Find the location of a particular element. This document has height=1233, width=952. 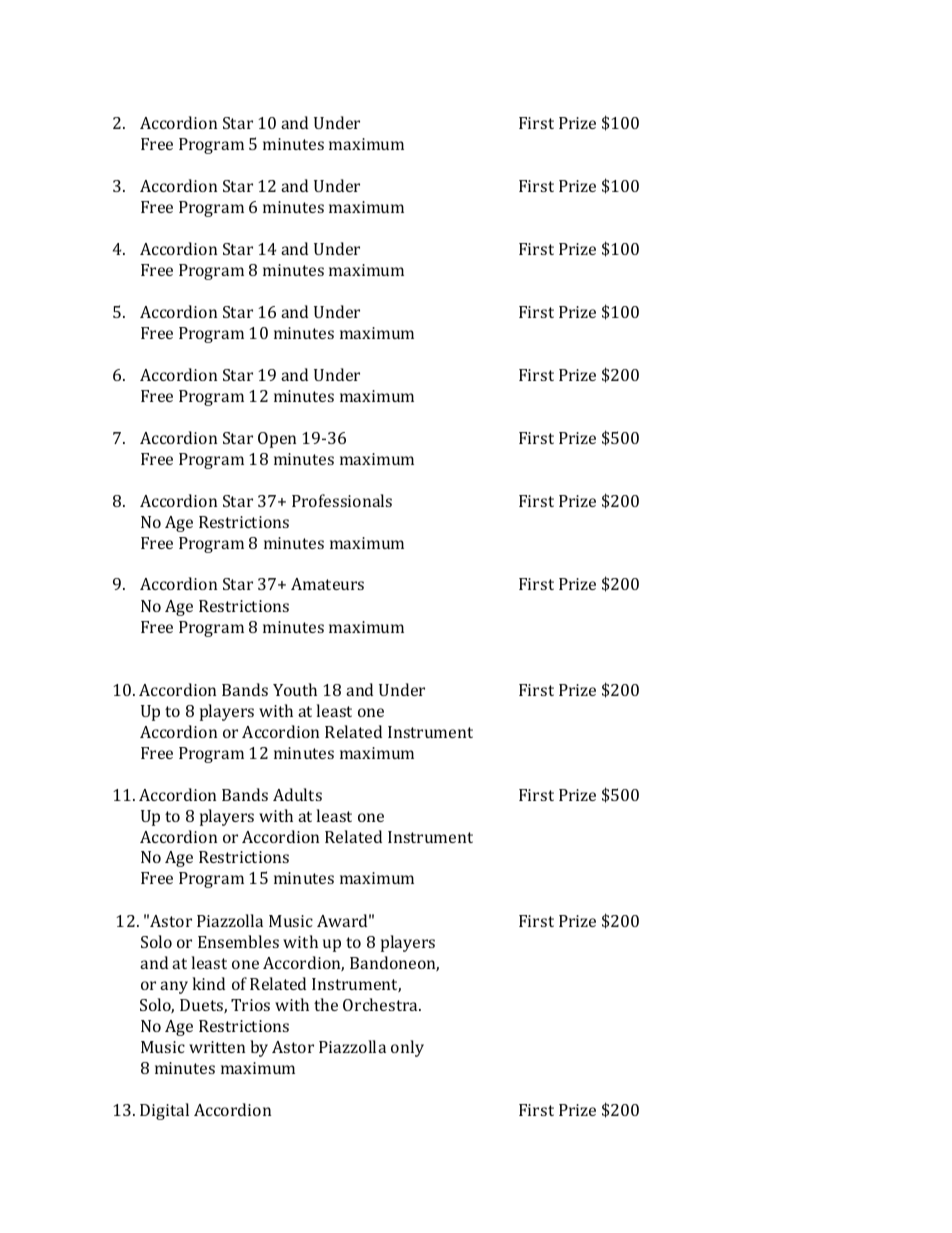

Open is located at coordinates (277, 440).
